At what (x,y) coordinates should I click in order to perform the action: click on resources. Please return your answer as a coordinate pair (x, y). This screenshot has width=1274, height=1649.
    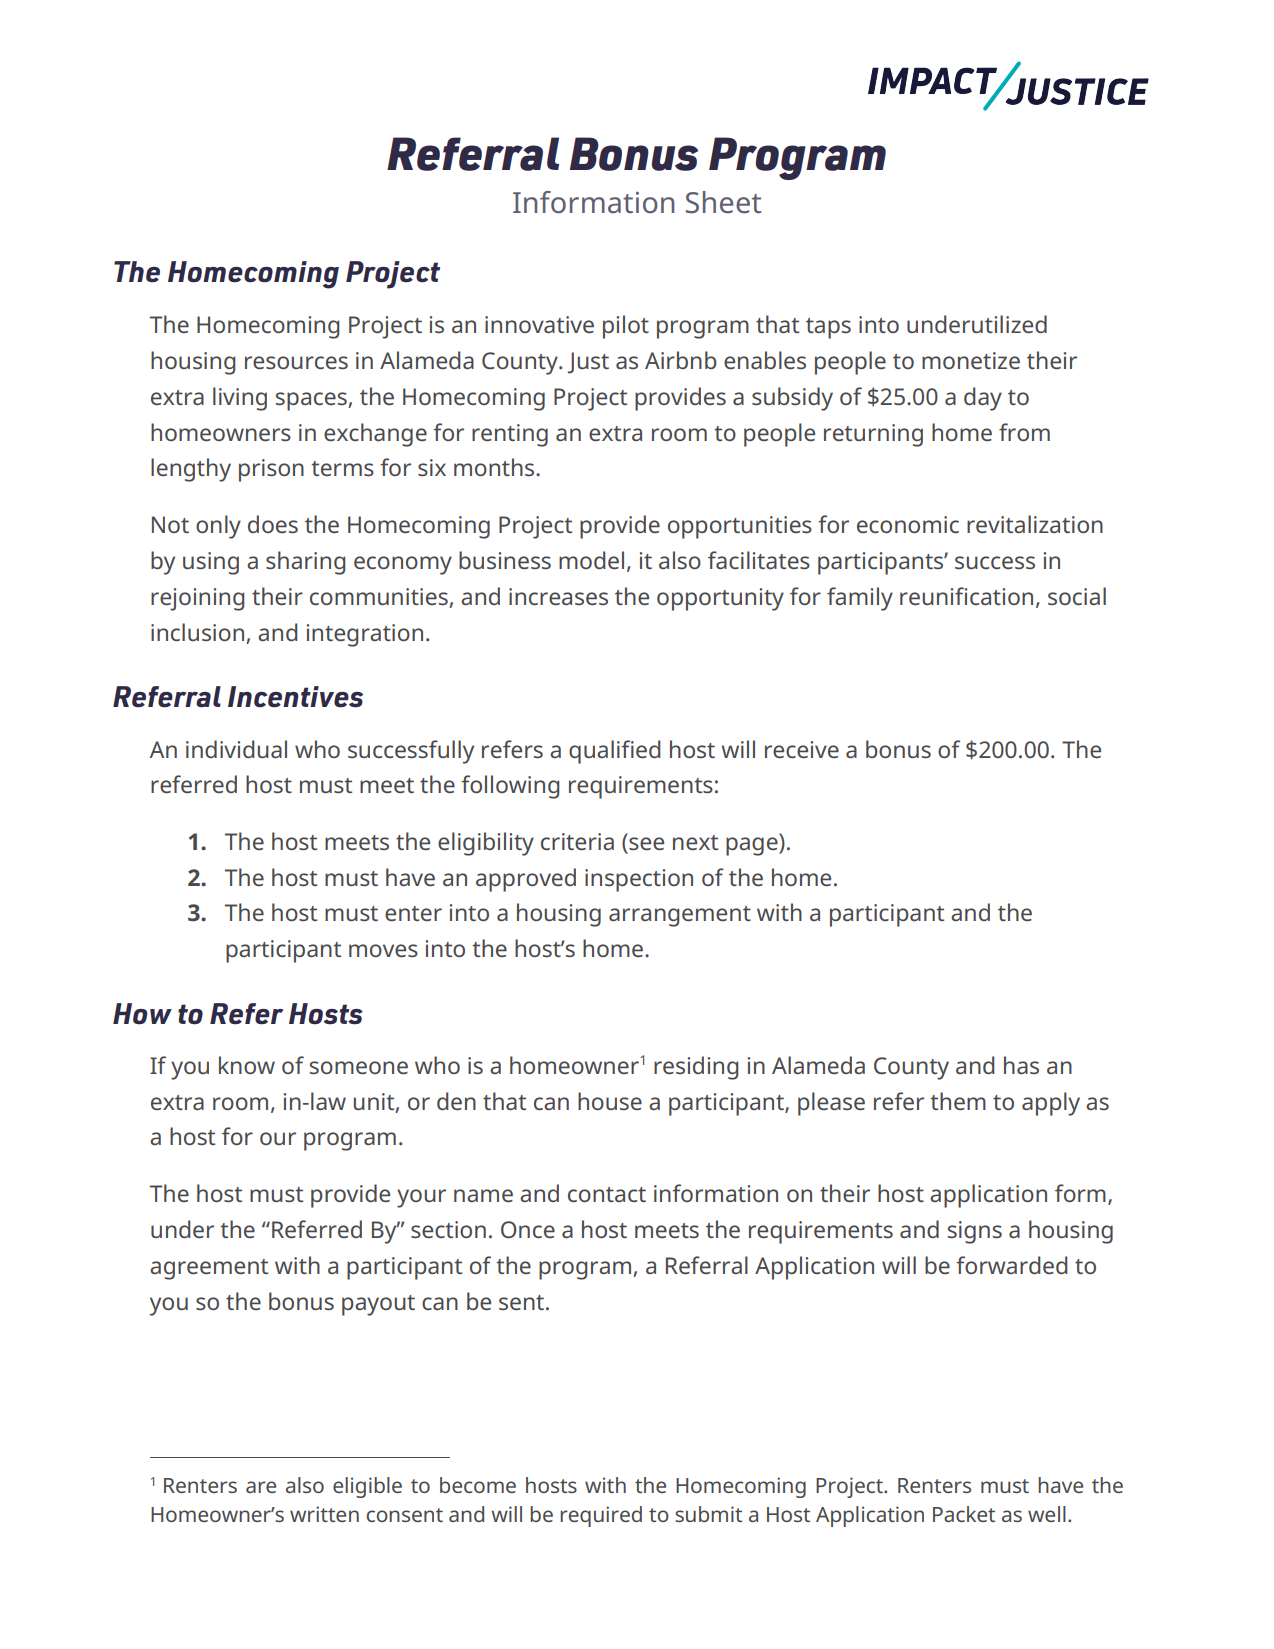
    Looking at the image, I should click on (296, 362).
